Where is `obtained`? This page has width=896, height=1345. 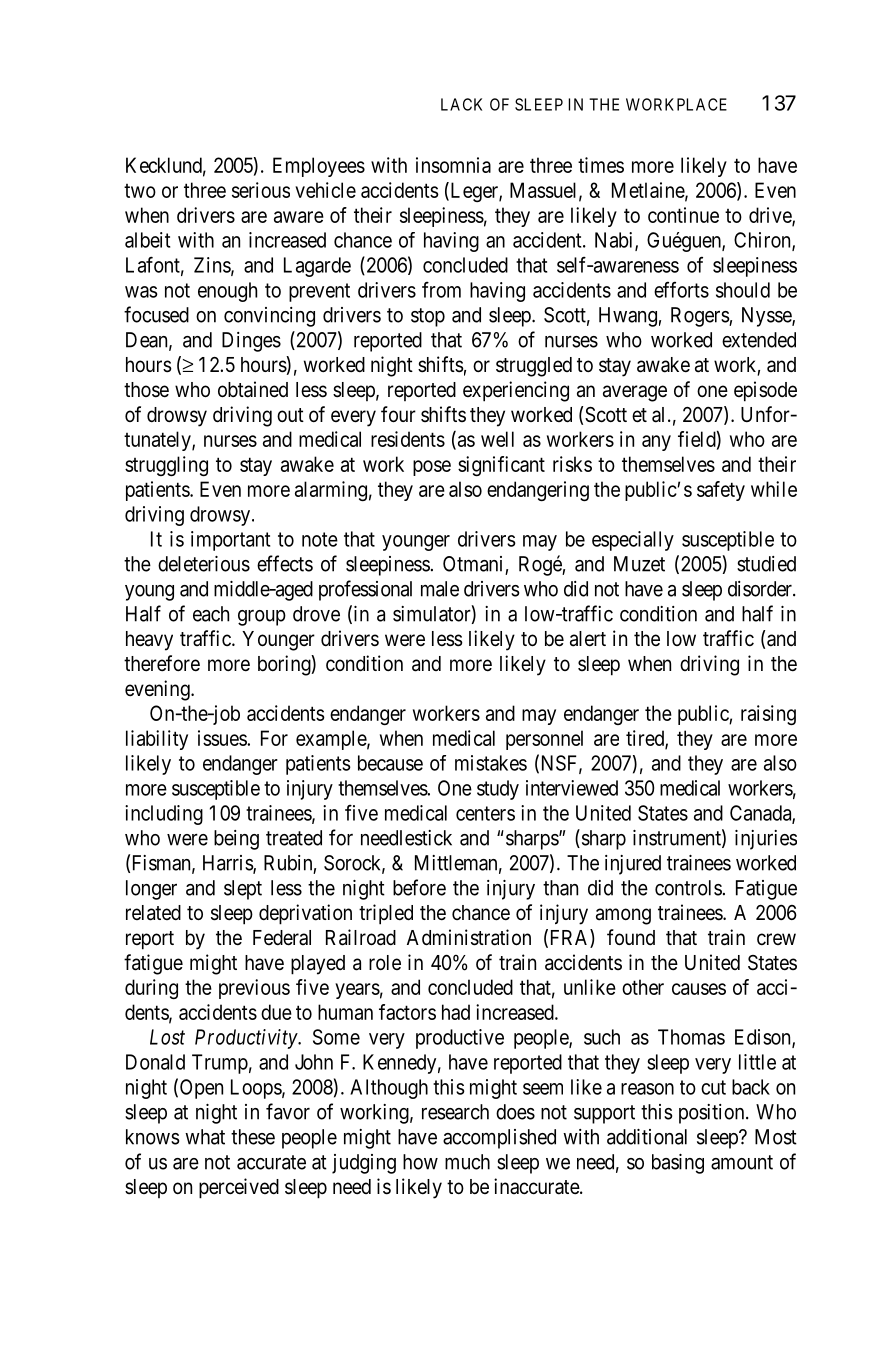 obtained is located at coordinates (253, 389).
